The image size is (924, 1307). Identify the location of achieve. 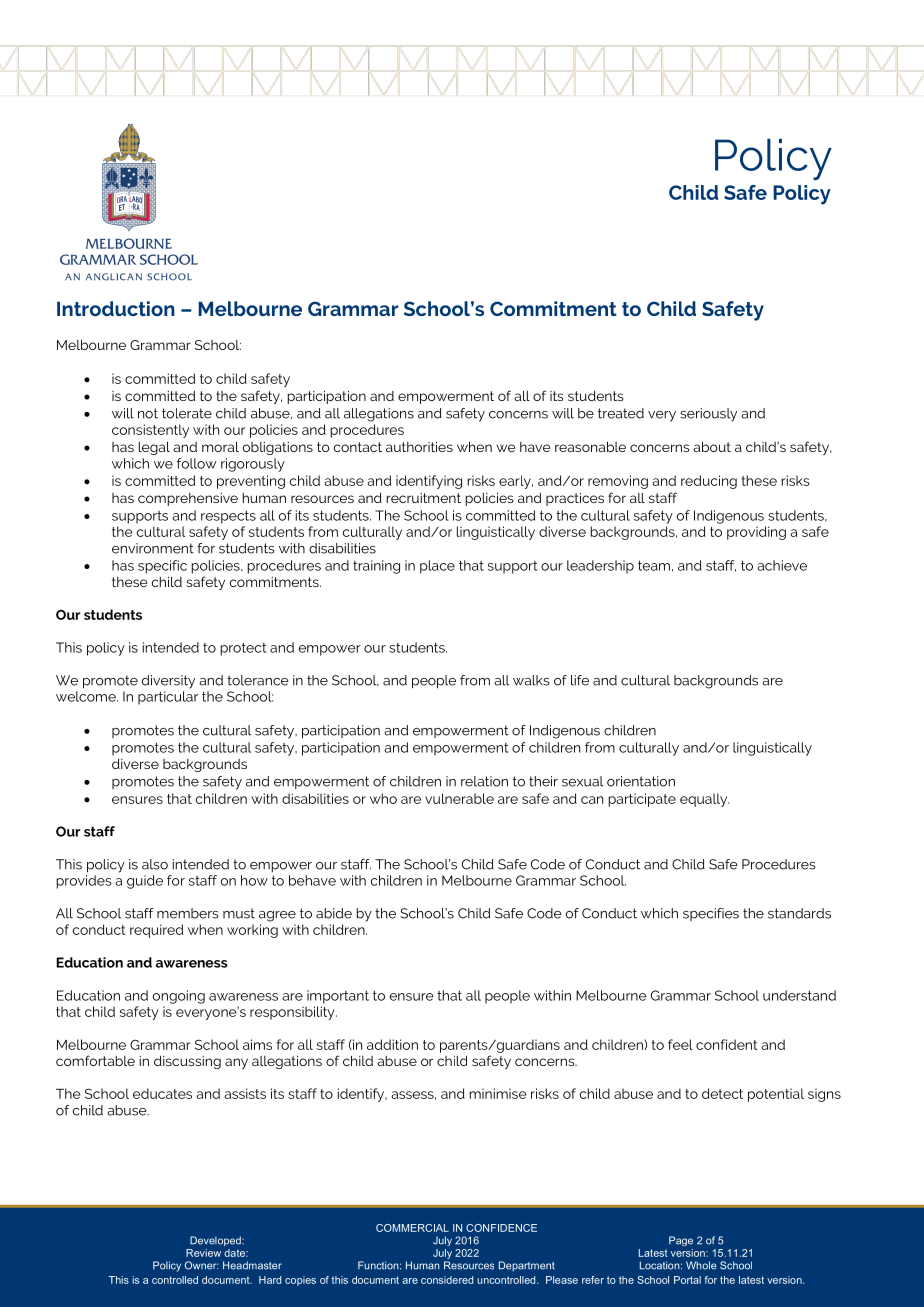
(782, 565).
